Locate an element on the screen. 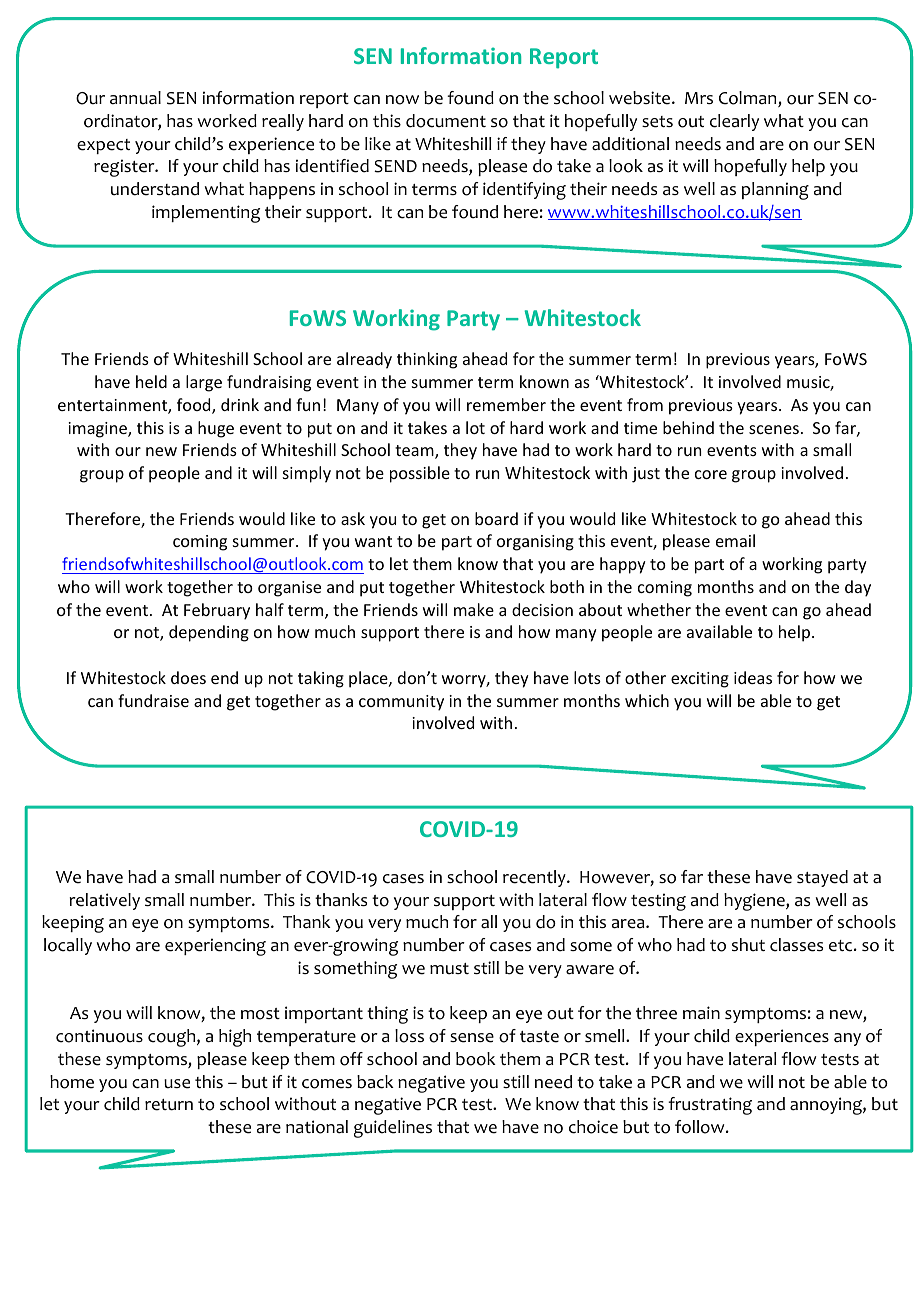 Image resolution: width=924 pixels, height=1308 pixels. scenes is located at coordinates (774, 429).
